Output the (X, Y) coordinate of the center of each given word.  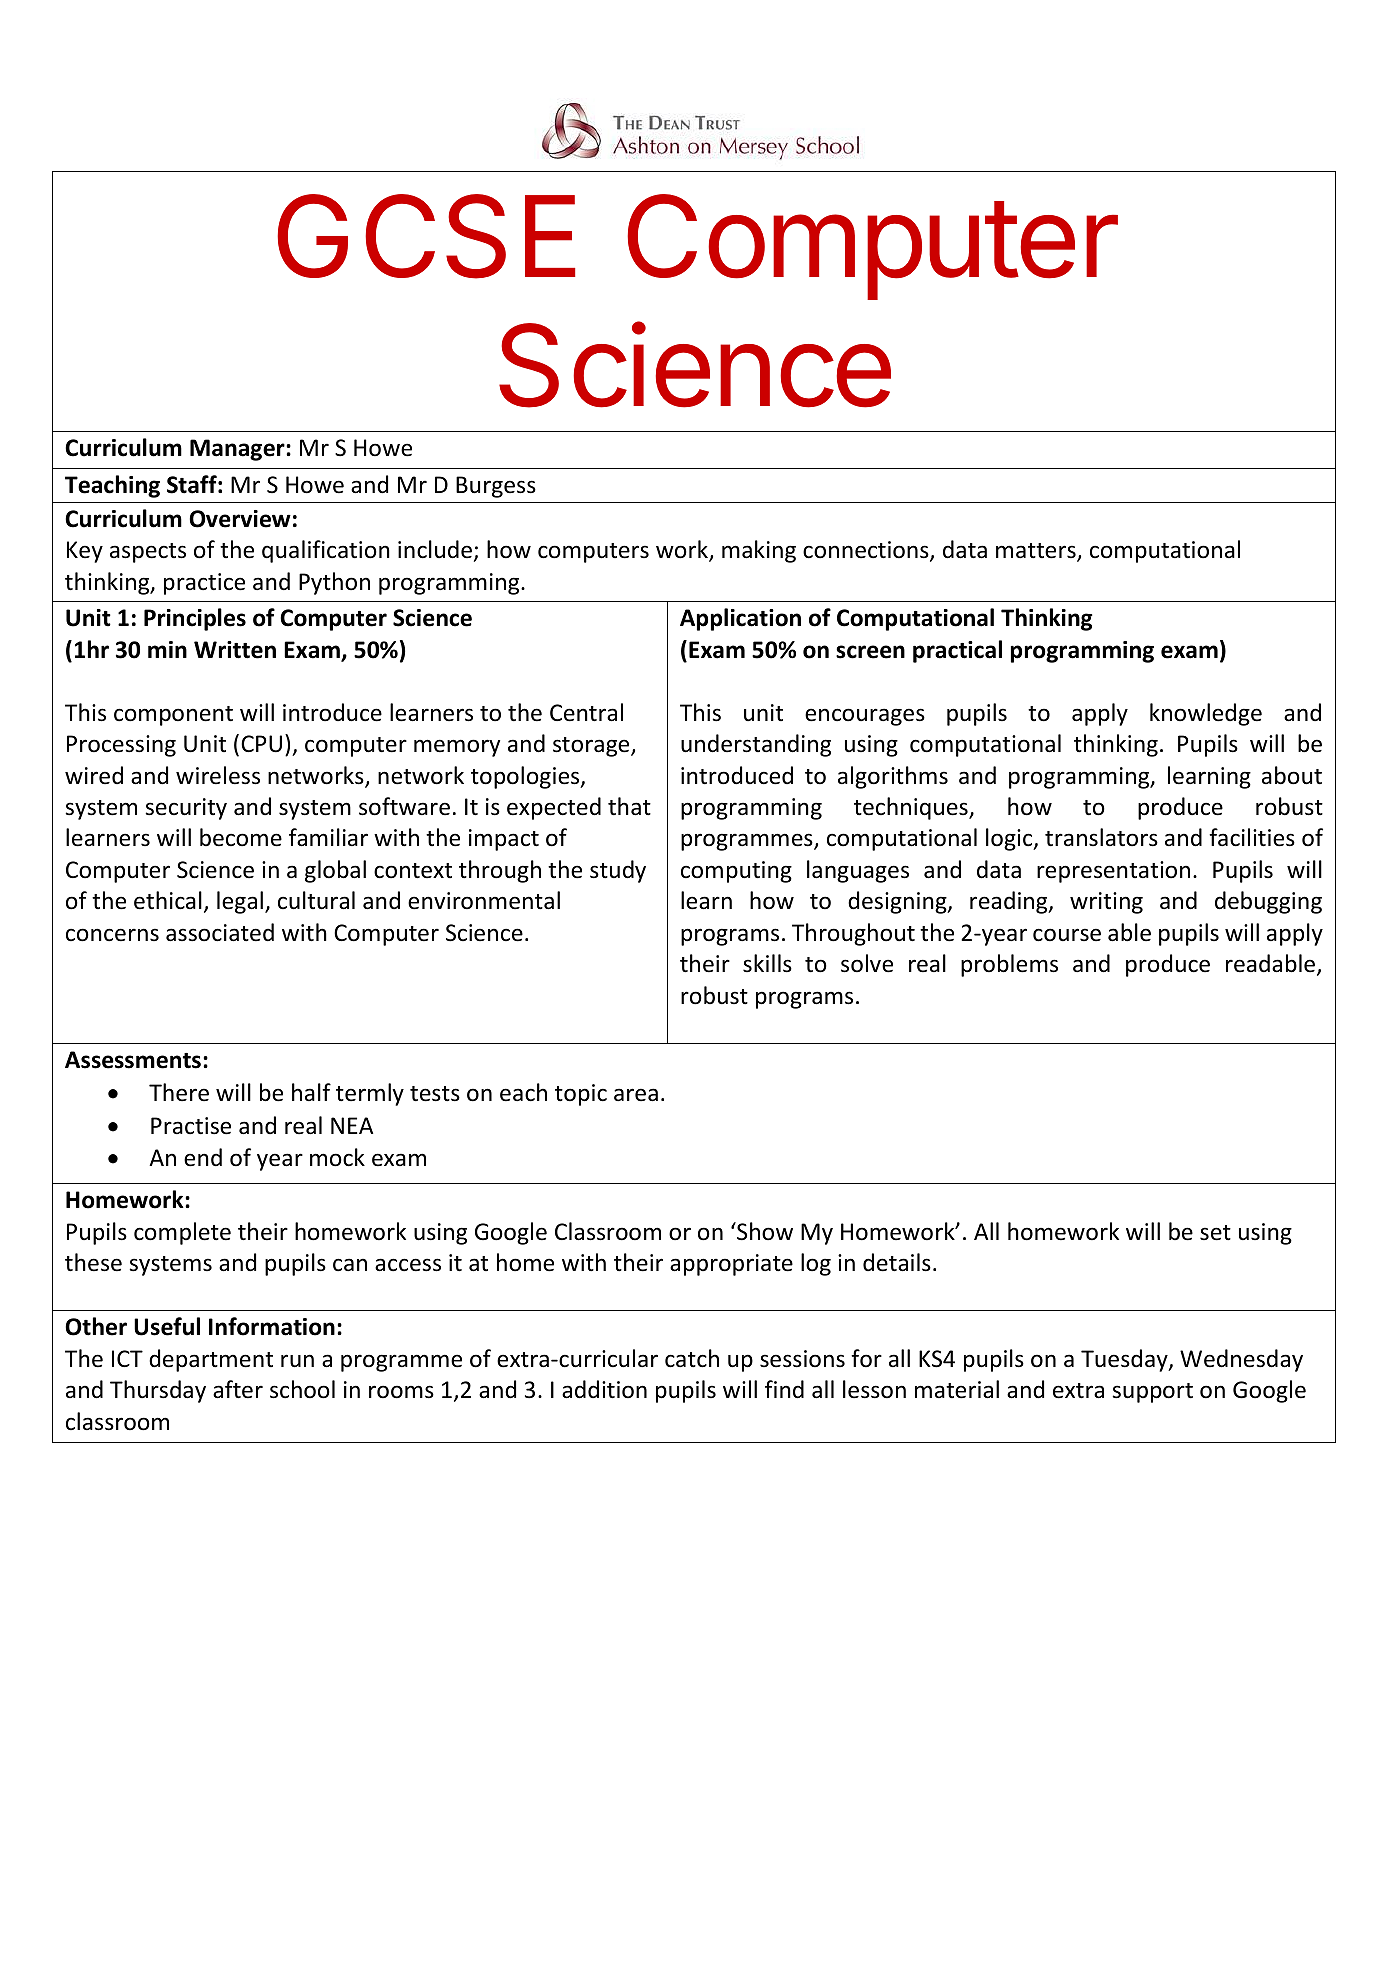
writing (1106, 903)
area (636, 1095)
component (173, 716)
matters (1037, 552)
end (203, 1157)
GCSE (426, 236)
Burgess (496, 487)
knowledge (1206, 714)
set (1215, 1233)
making (759, 551)
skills (767, 963)
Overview (240, 519)
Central (586, 712)
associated (220, 932)
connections (867, 551)
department (211, 1360)
